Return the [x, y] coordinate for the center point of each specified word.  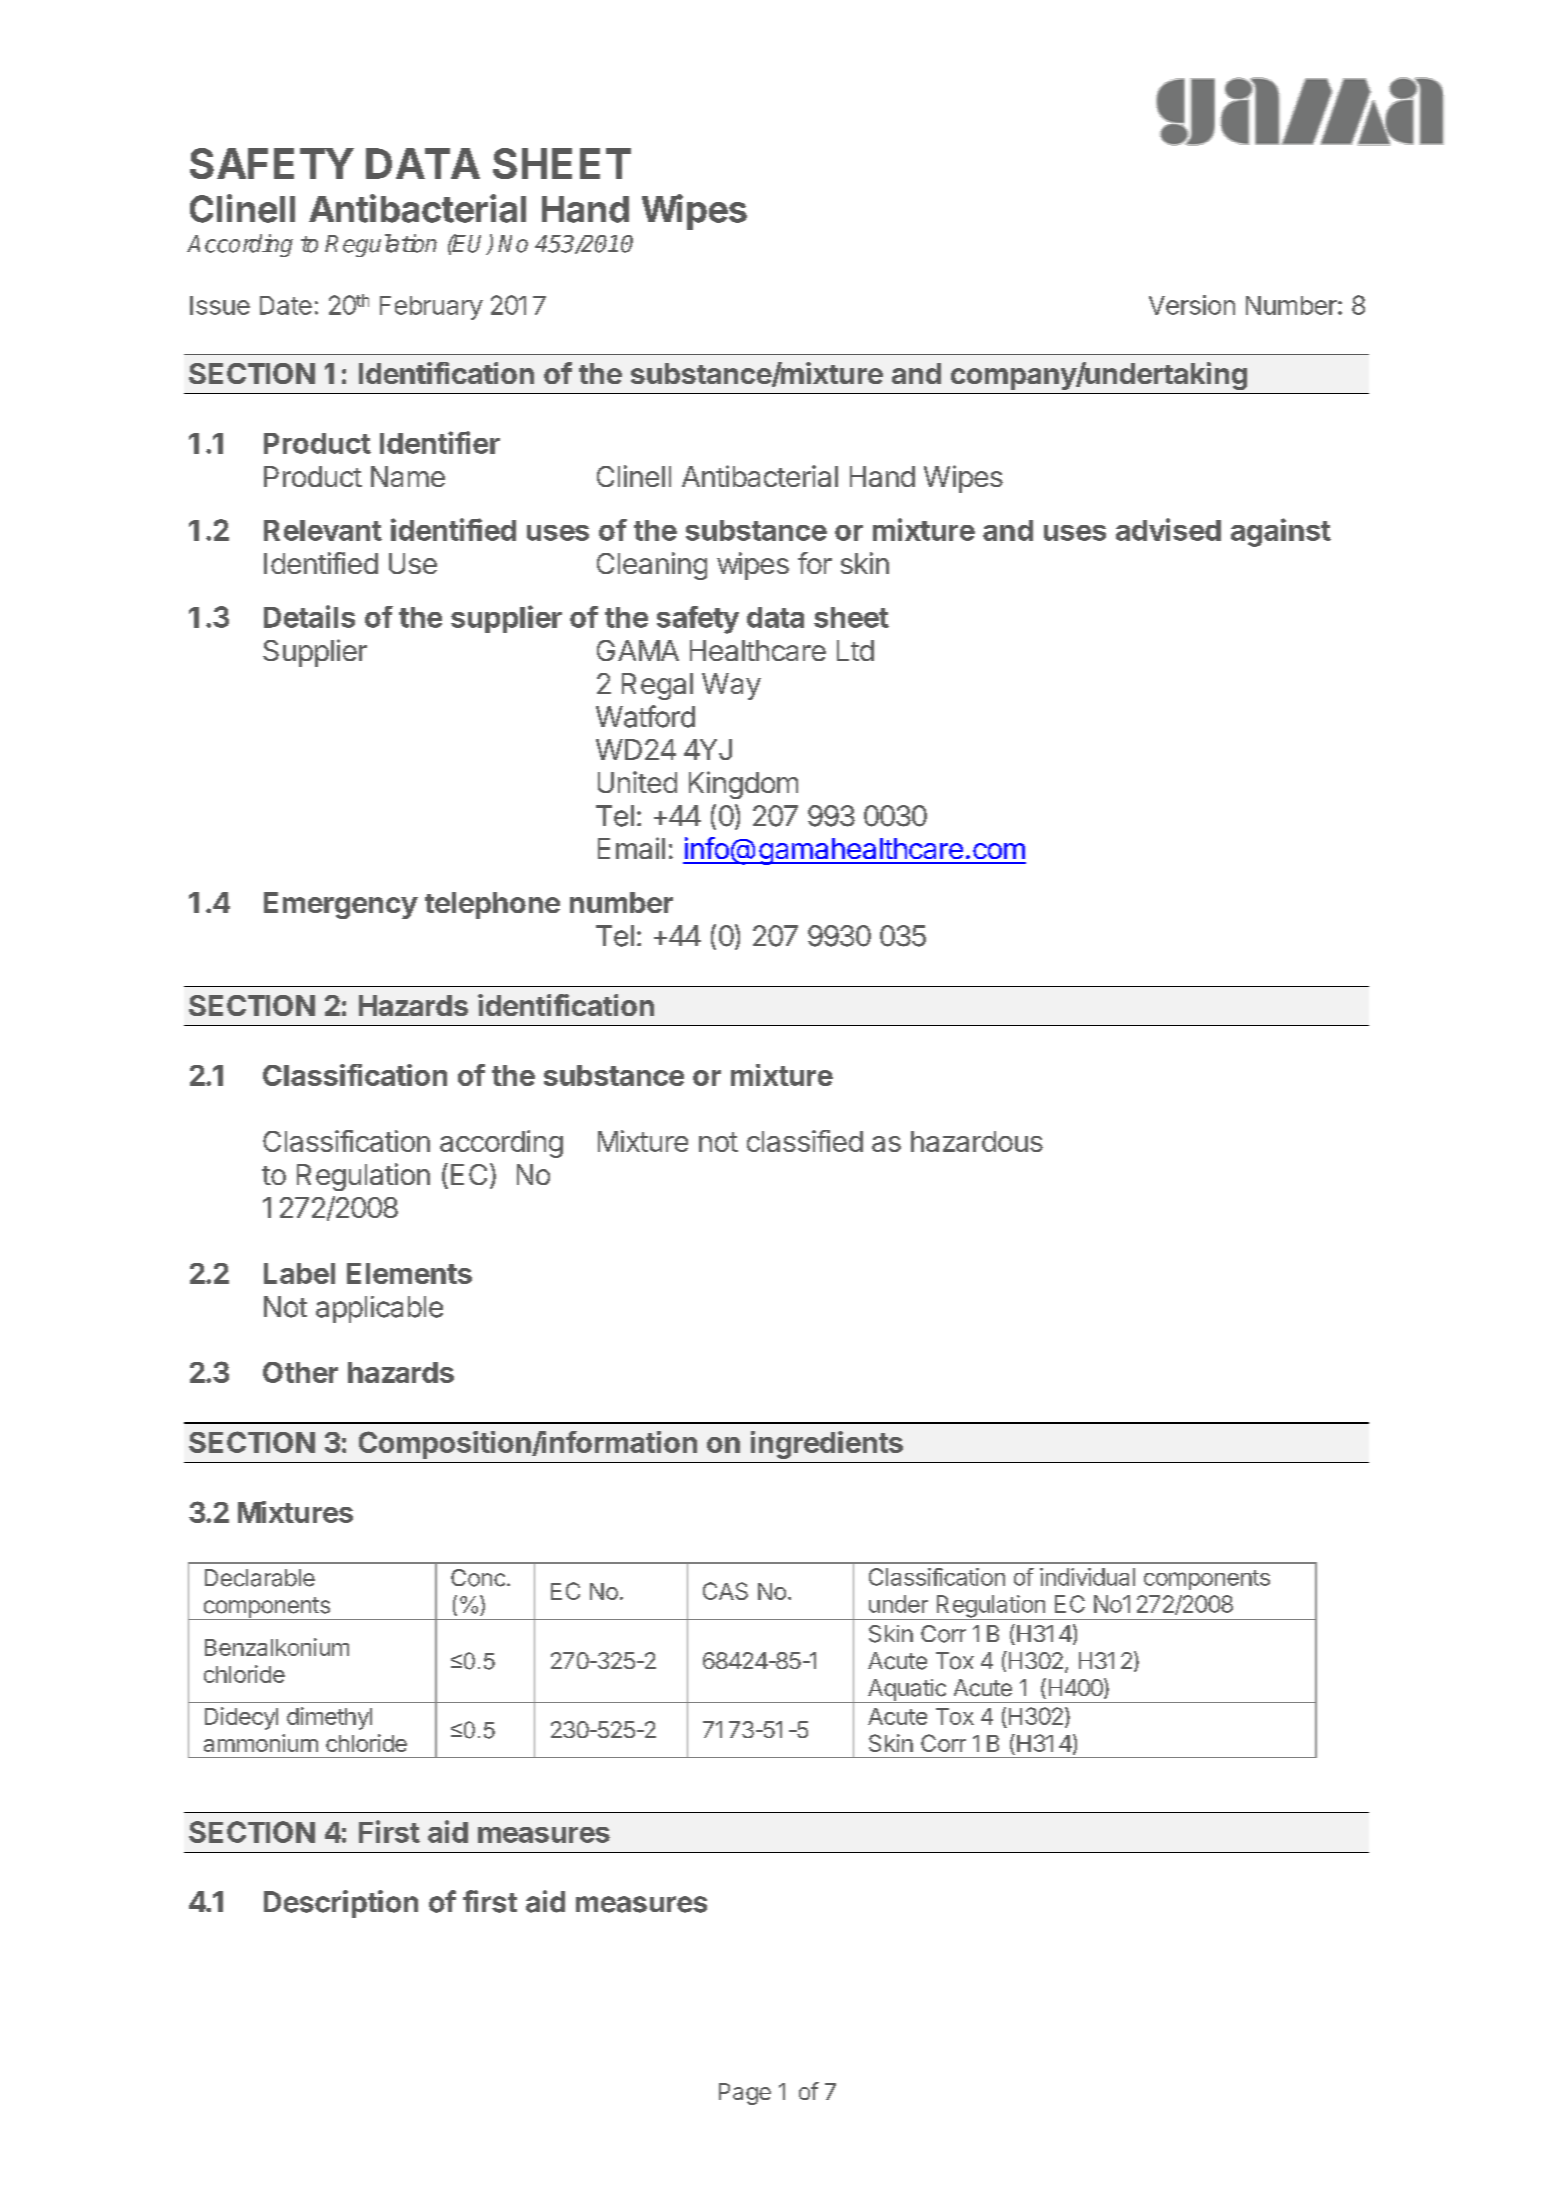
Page [745, 2094]
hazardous [977, 1141]
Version [1192, 305]
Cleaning [652, 566]
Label [299, 1273]
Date [286, 305]
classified [805, 1141]
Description [341, 1904]
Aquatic [906, 1691]
